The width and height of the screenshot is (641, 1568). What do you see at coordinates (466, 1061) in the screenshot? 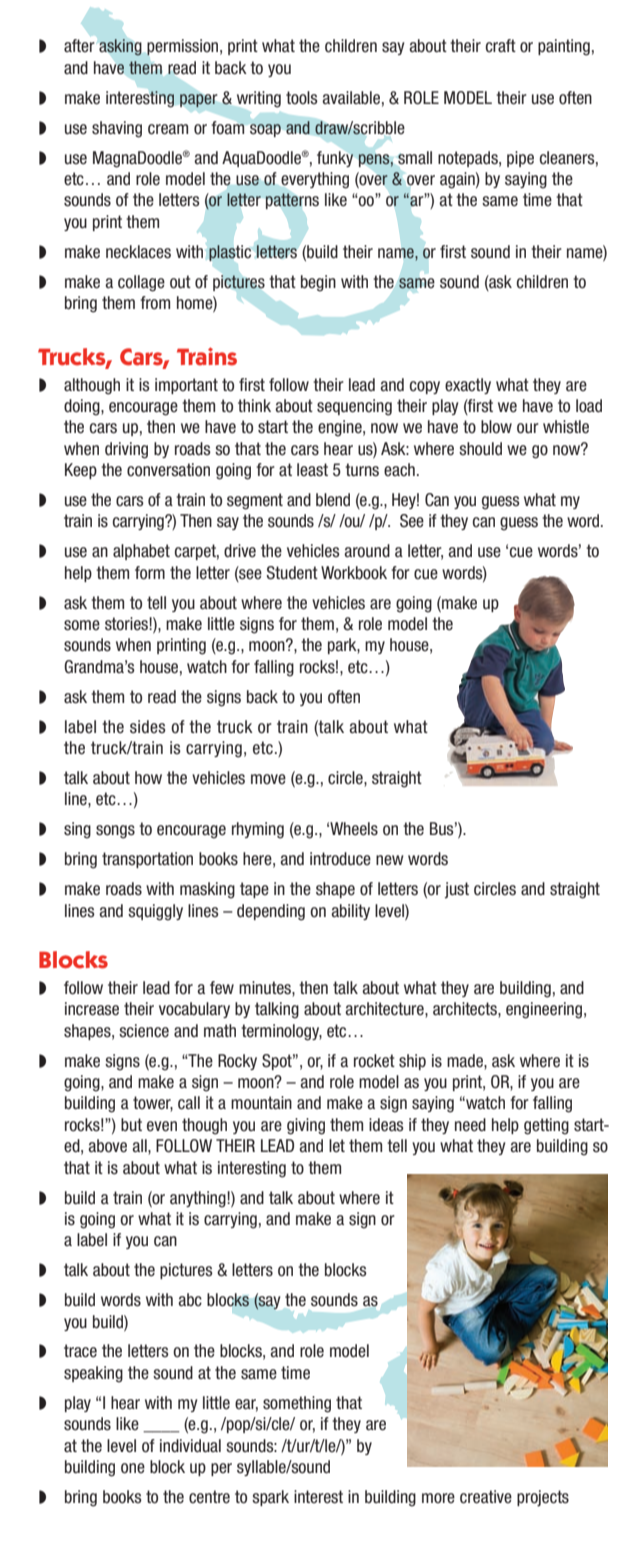
I see `made` at bounding box center [466, 1061].
